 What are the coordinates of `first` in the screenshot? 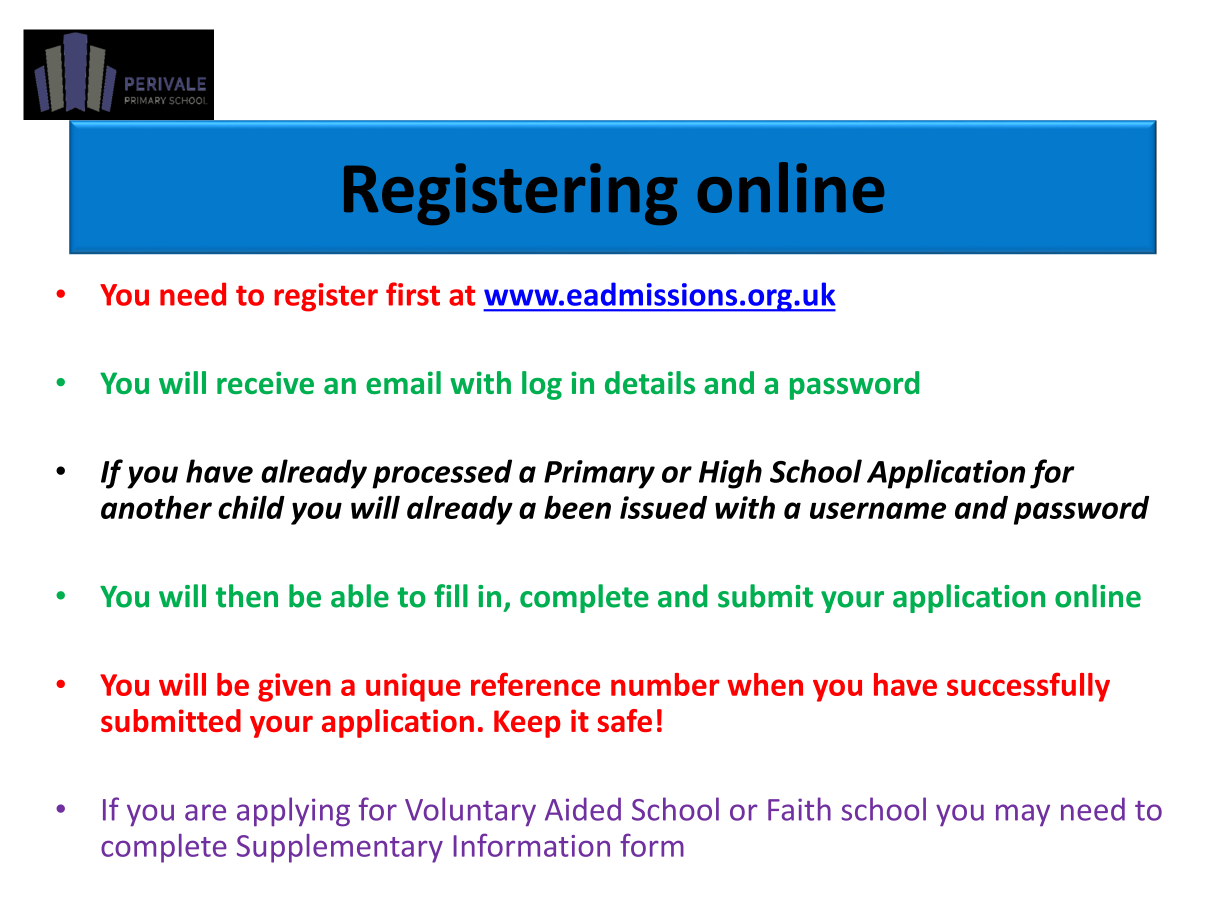 It's located at (413, 294).
